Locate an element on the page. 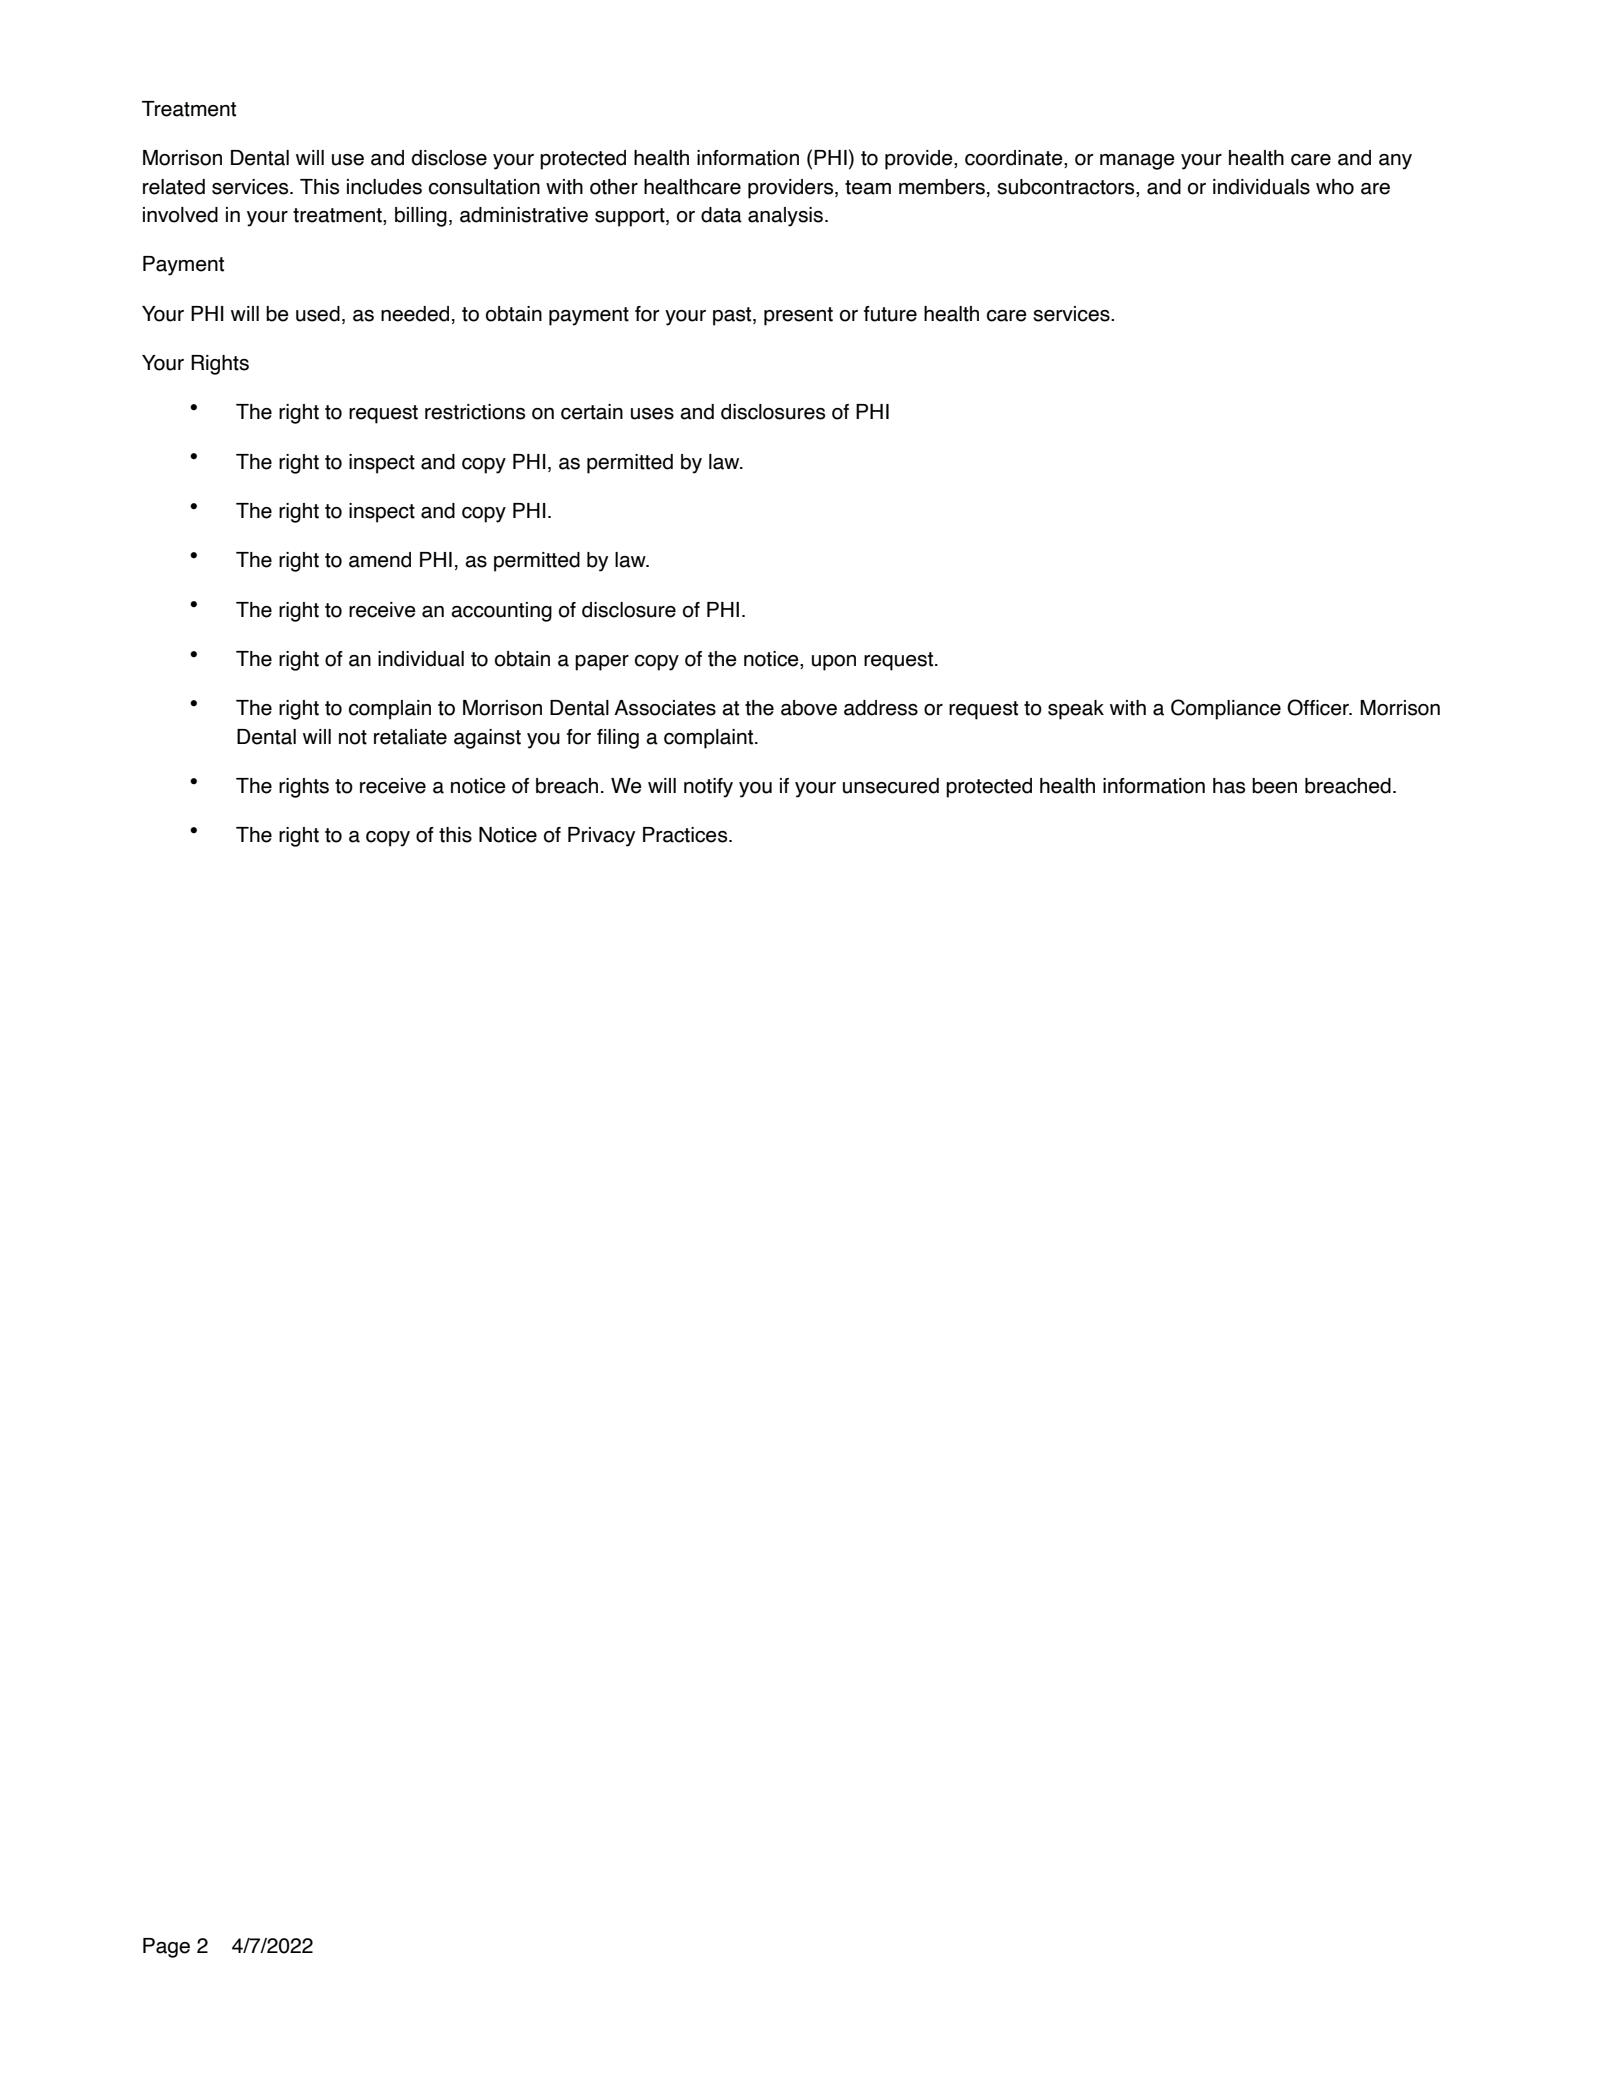 This page has height=2079, width=1607. who is located at coordinates (1335, 187).
